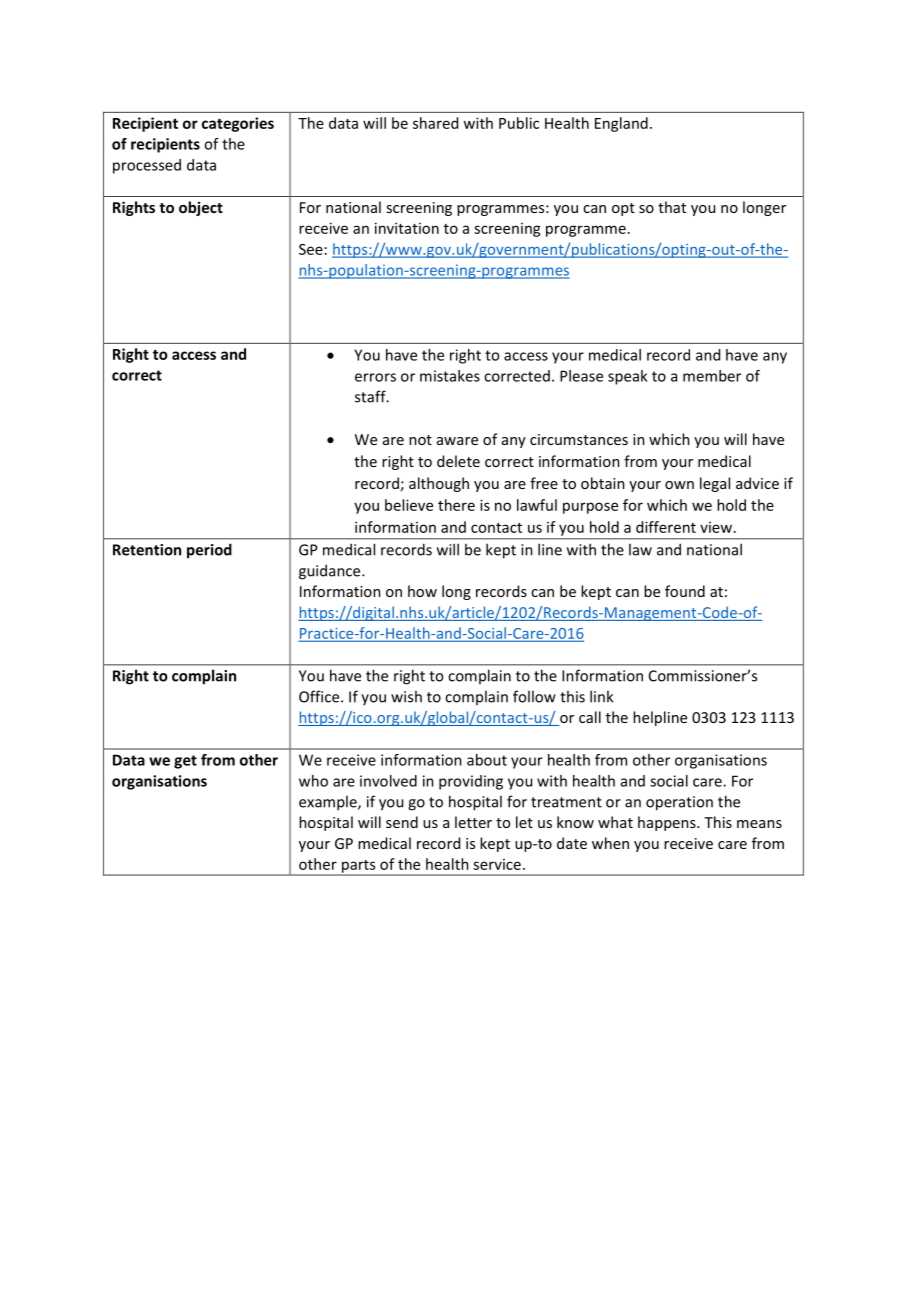  What do you see at coordinates (712, 376) in the page?
I see `member` at bounding box center [712, 376].
